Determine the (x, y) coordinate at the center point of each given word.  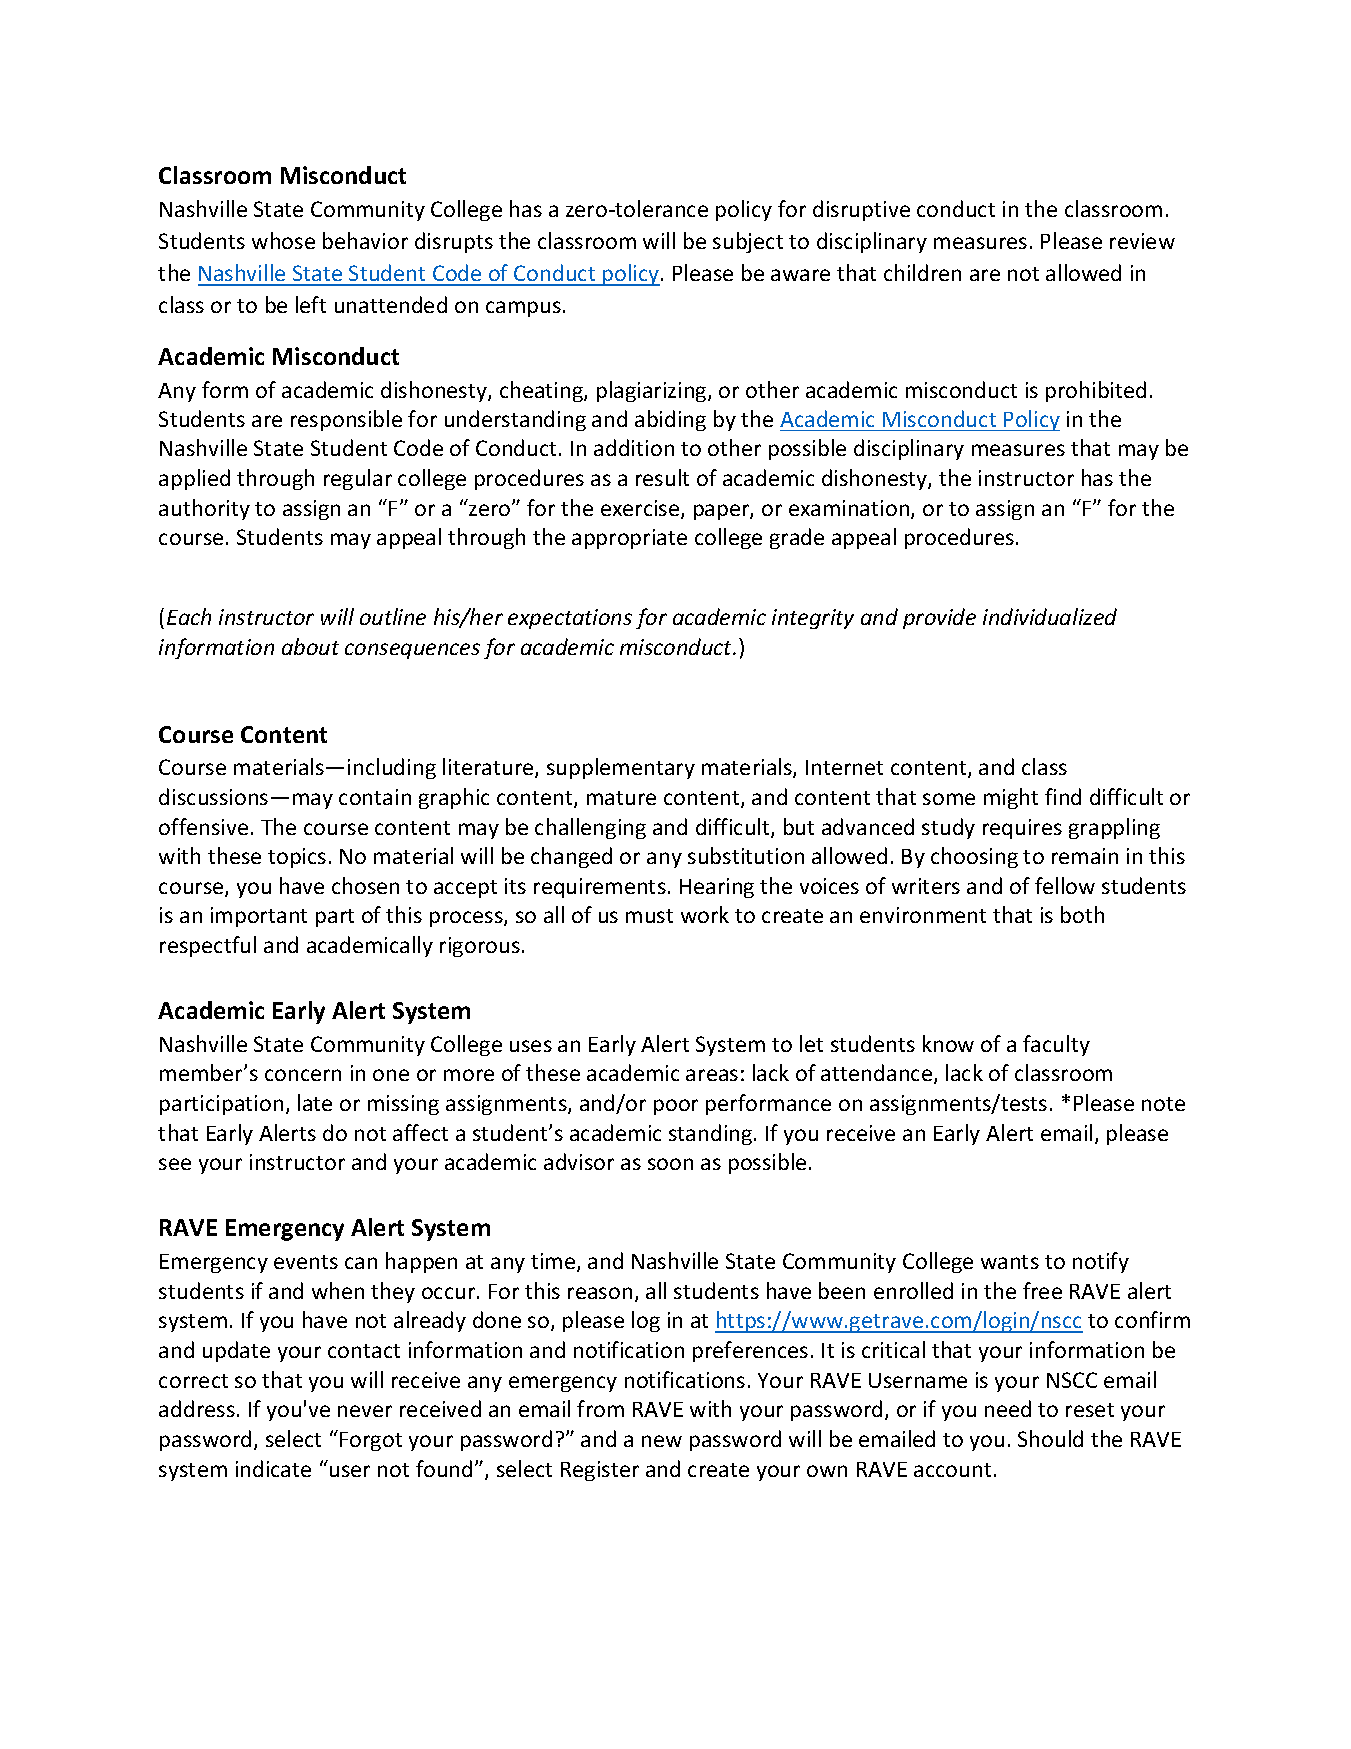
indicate (273, 1468)
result (662, 477)
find (1063, 796)
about (310, 646)
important (259, 917)
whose (283, 240)
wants (1010, 1262)
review (1142, 241)
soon (670, 1164)
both (1082, 914)
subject (748, 242)
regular (358, 479)
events (306, 1262)
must (649, 916)
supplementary (621, 768)
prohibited (1096, 391)
